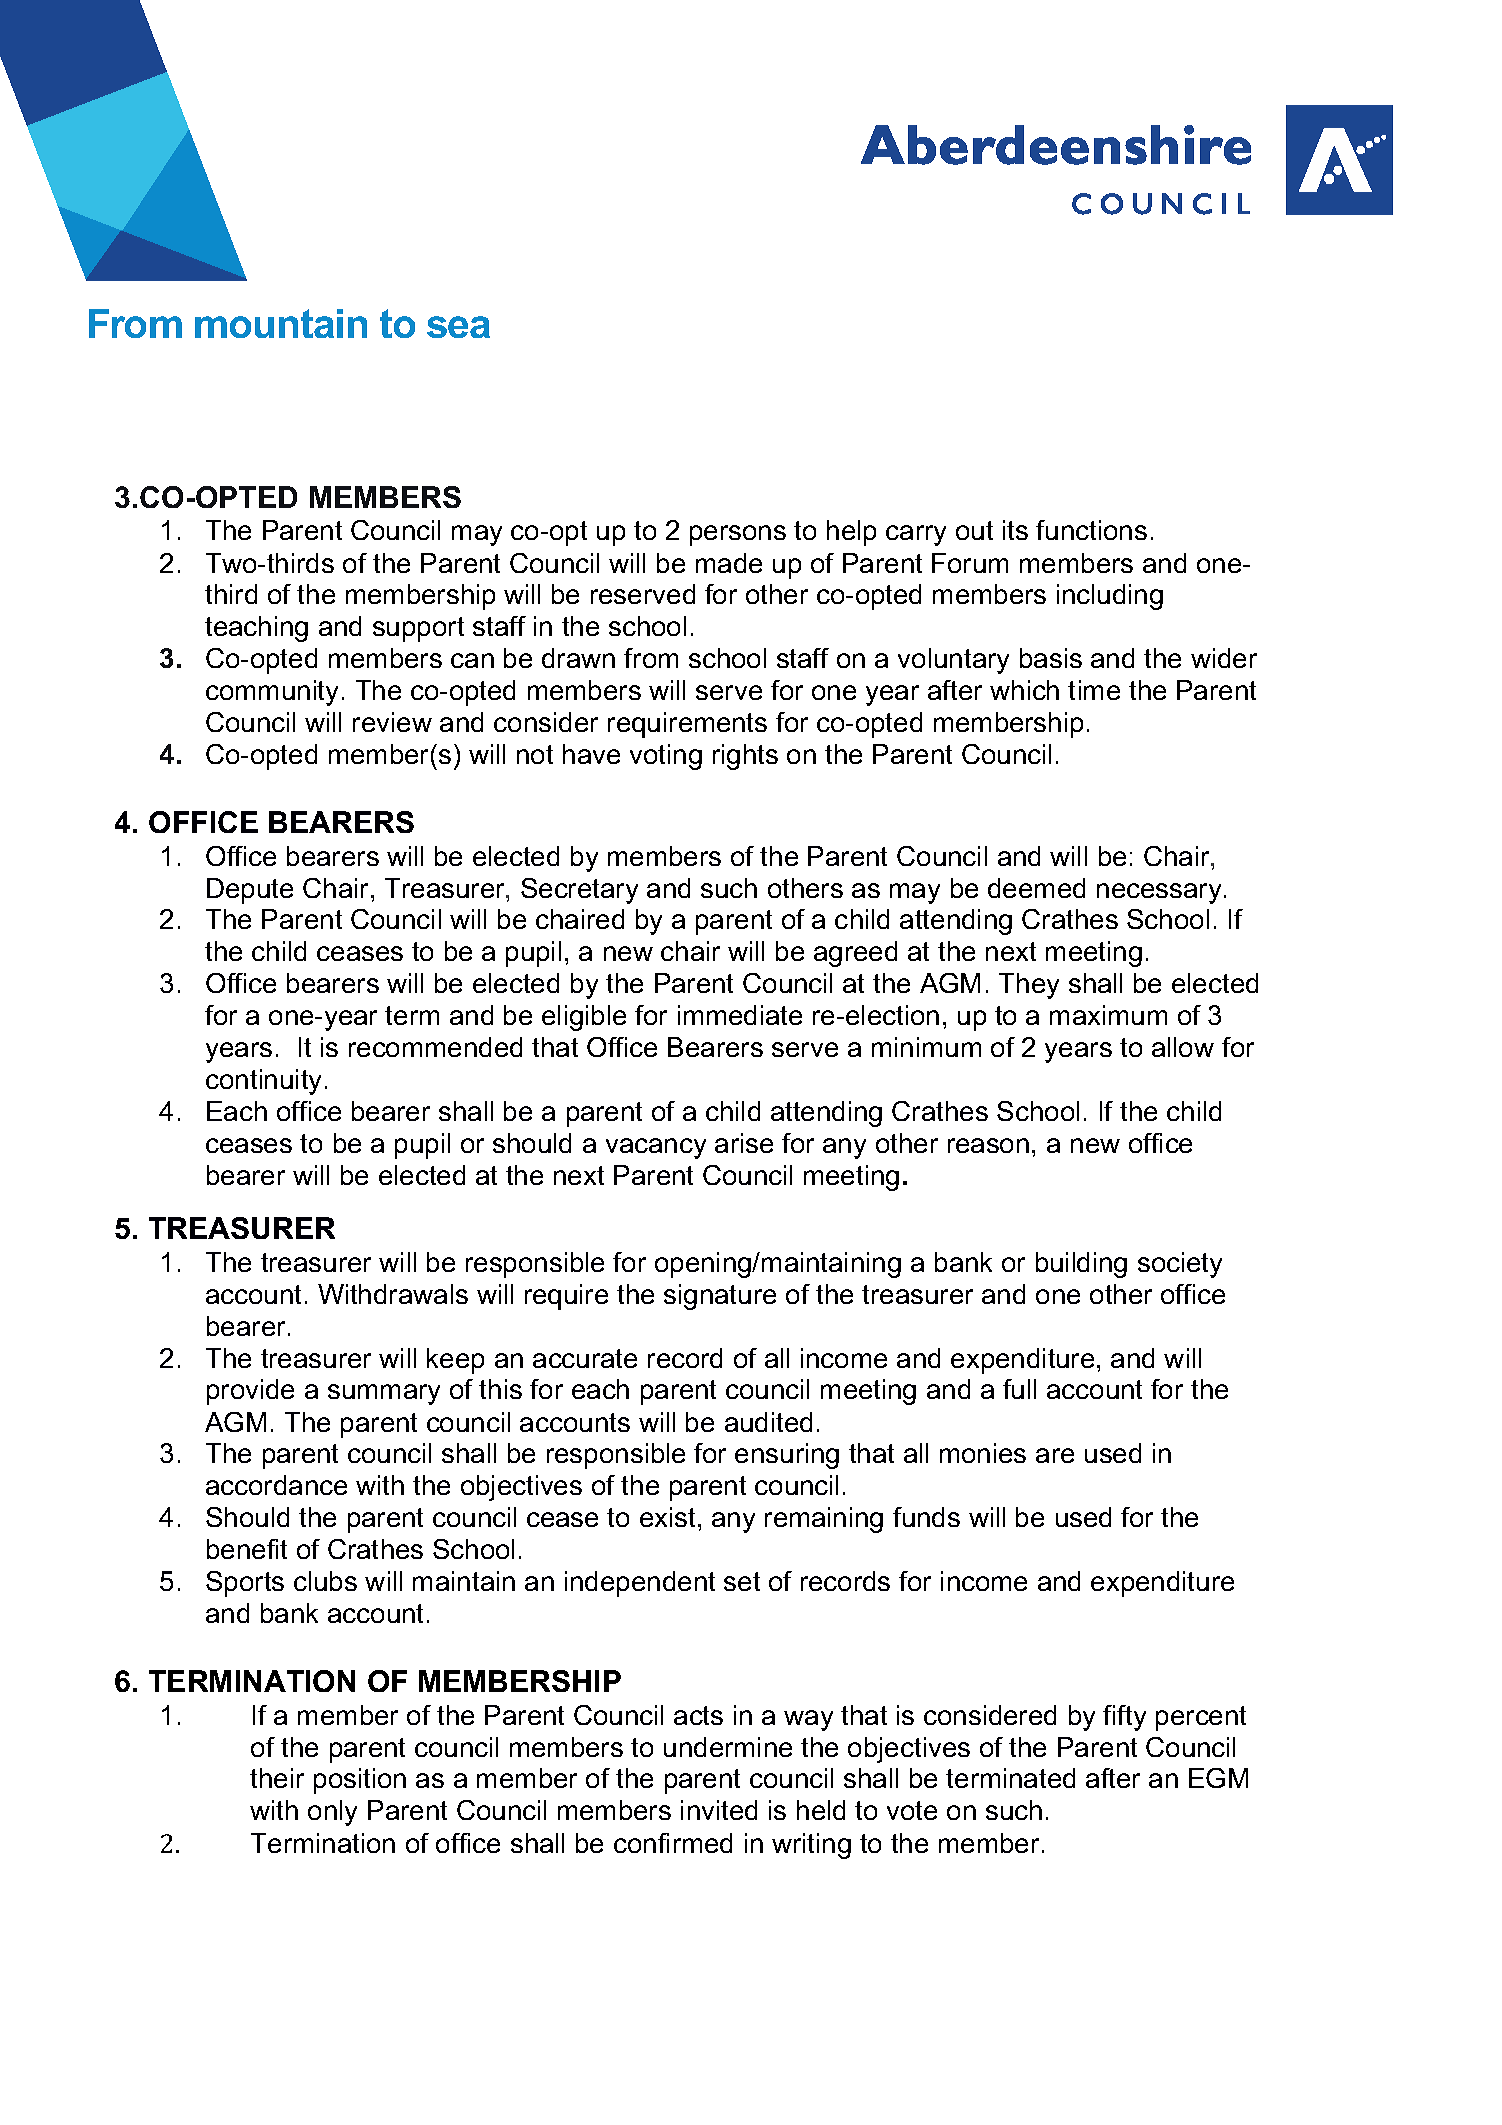 The image size is (1502, 2125). I want to click on mountain, so click(281, 323).
